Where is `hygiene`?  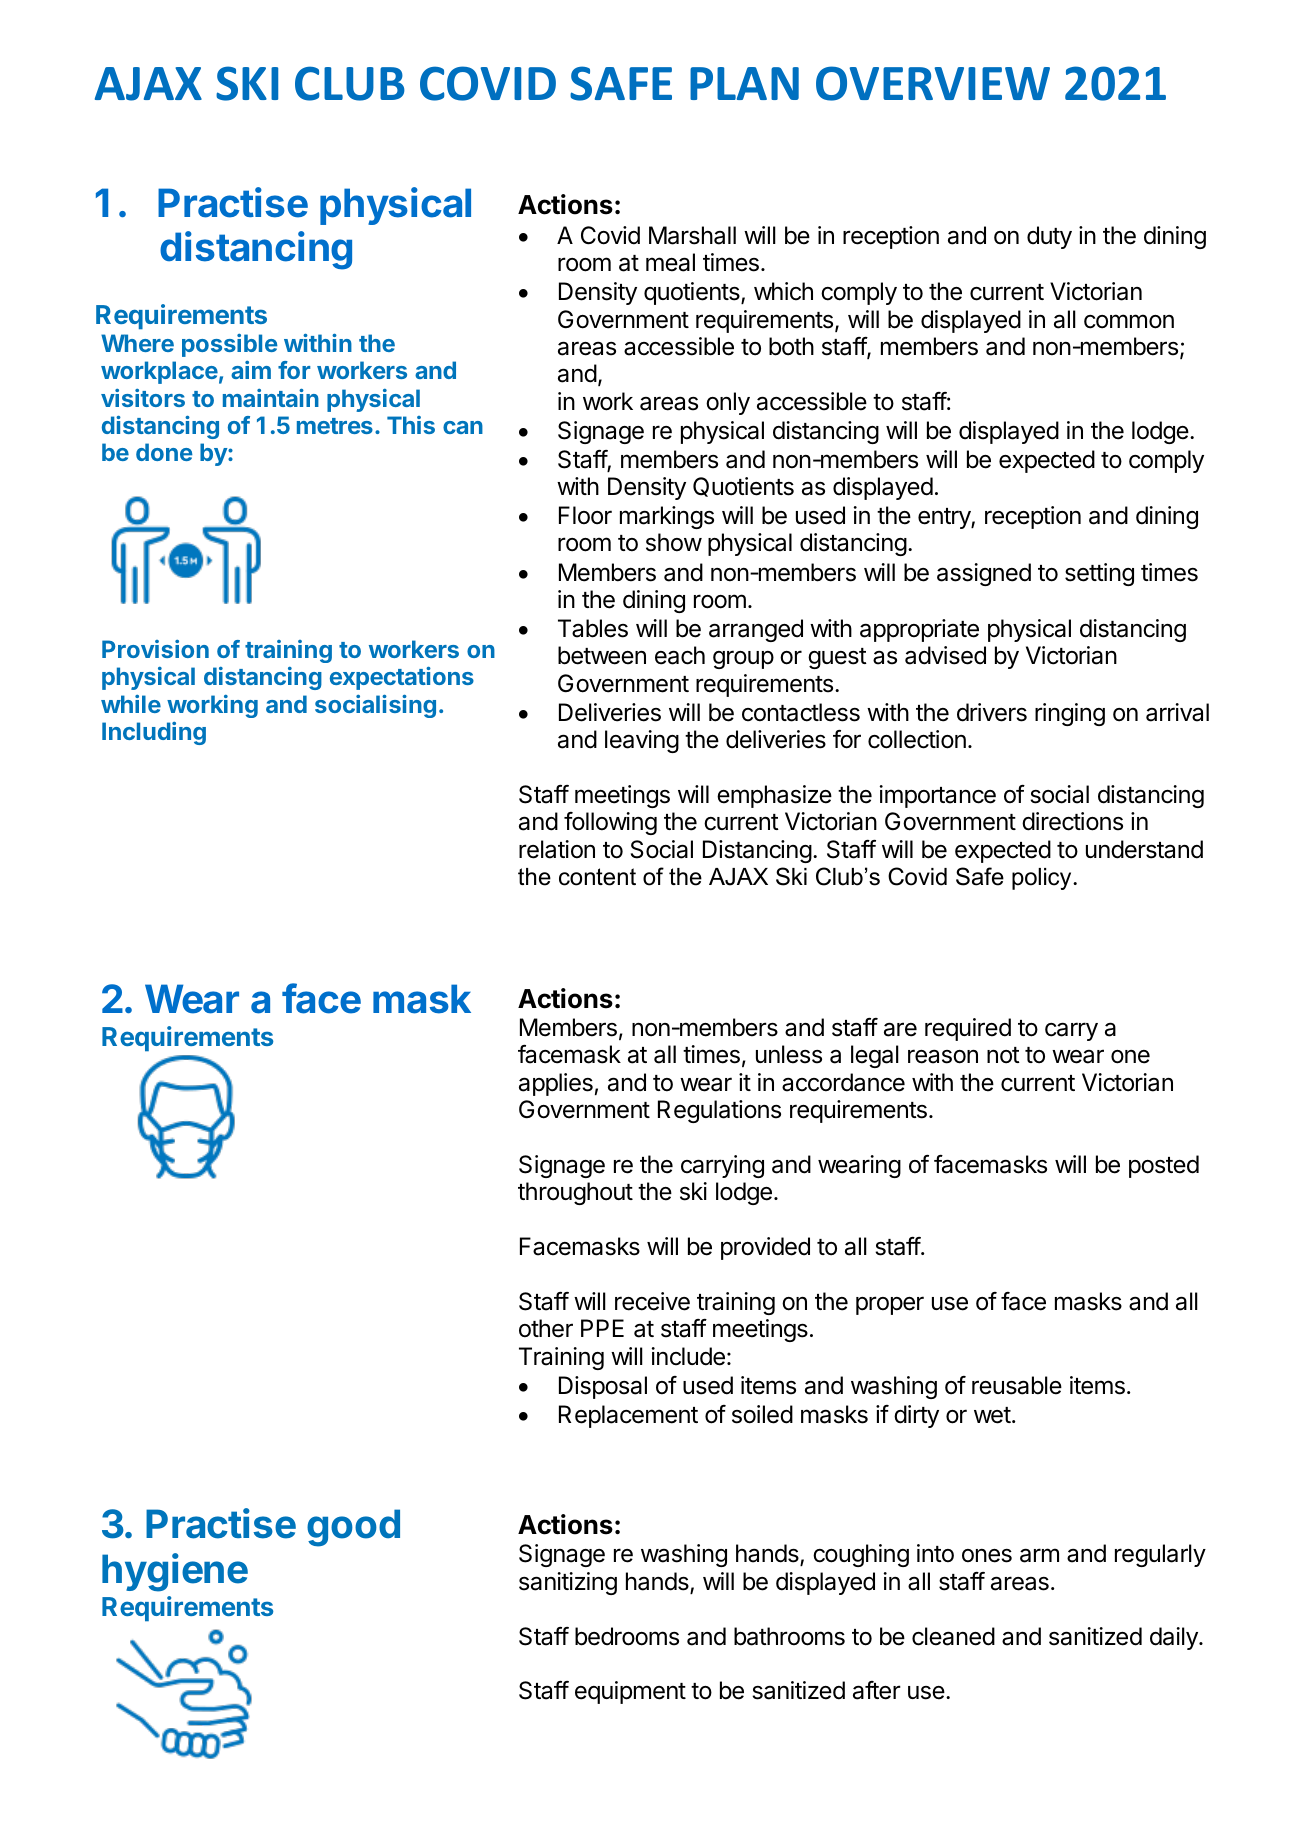 hygiene is located at coordinates (175, 1572).
